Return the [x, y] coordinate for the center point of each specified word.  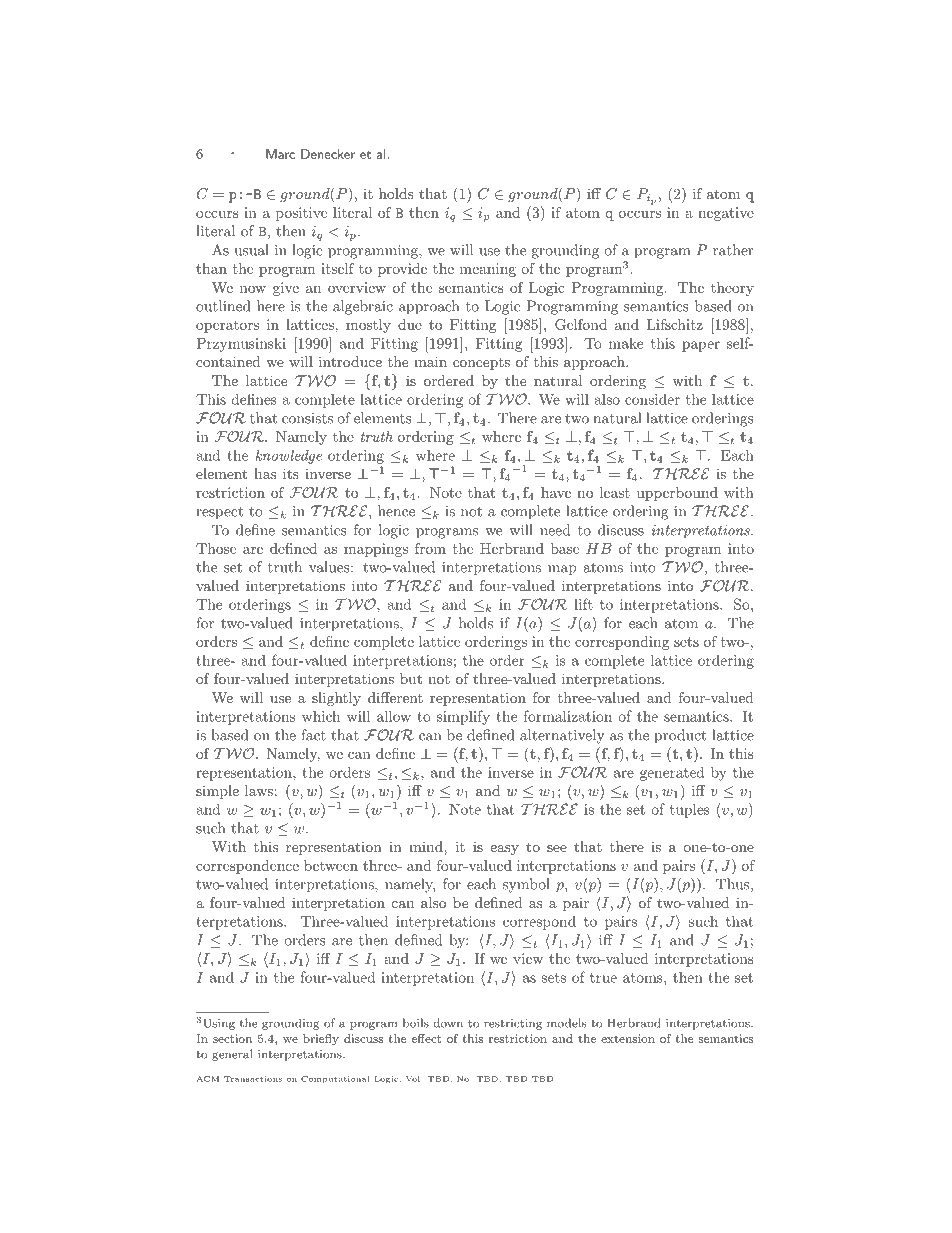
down [448, 1023]
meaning [488, 270]
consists [307, 418]
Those [216, 548]
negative [726, 214]
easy [504, 850]
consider [652, 399]
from [430, 548]
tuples [690, 810]
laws [259, 790]
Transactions [253, 1079]
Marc [280, 154]
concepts [481, 363]
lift [583, 604]
